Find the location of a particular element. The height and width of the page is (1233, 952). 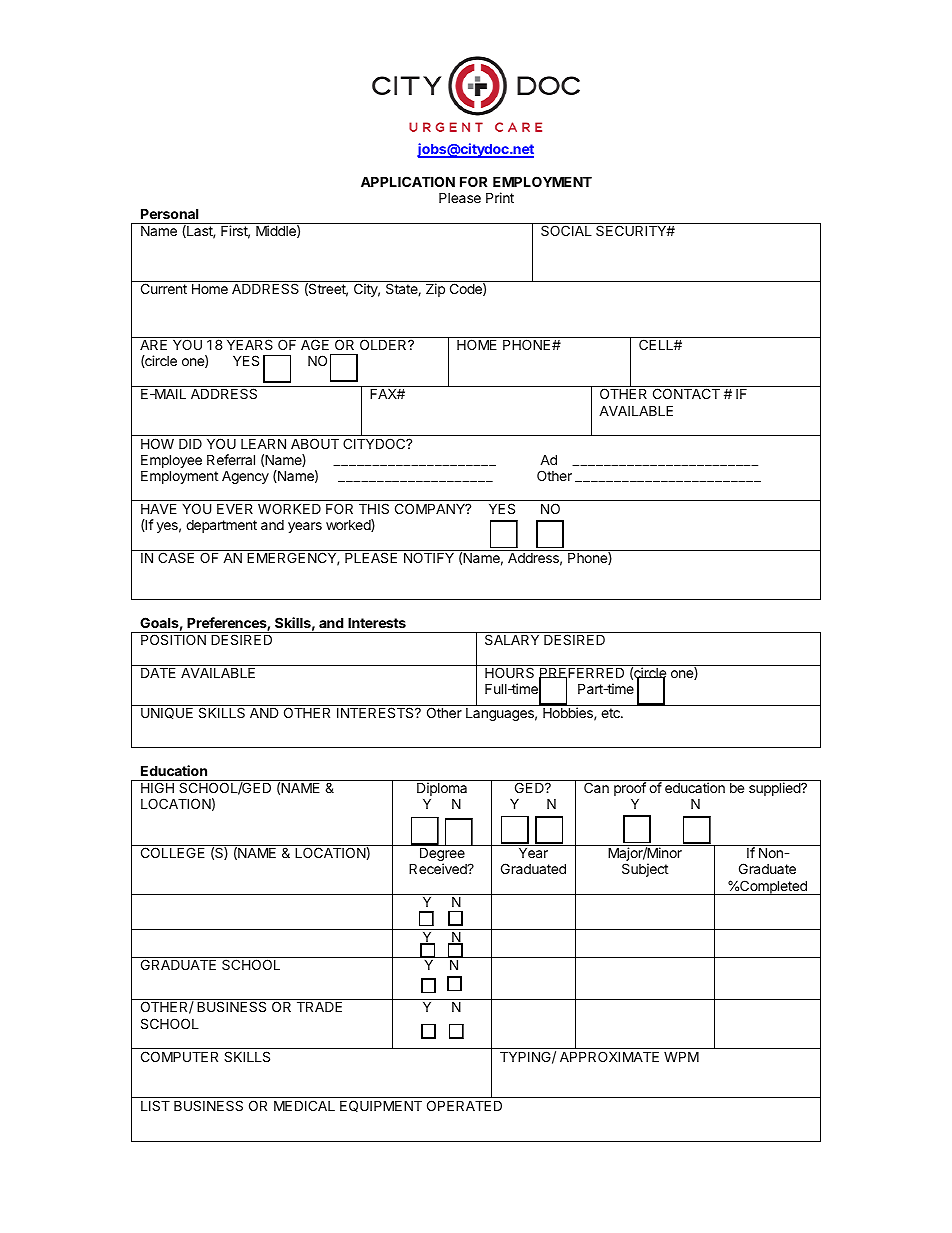

SOCIAL is located at coordinates (566, 230).
